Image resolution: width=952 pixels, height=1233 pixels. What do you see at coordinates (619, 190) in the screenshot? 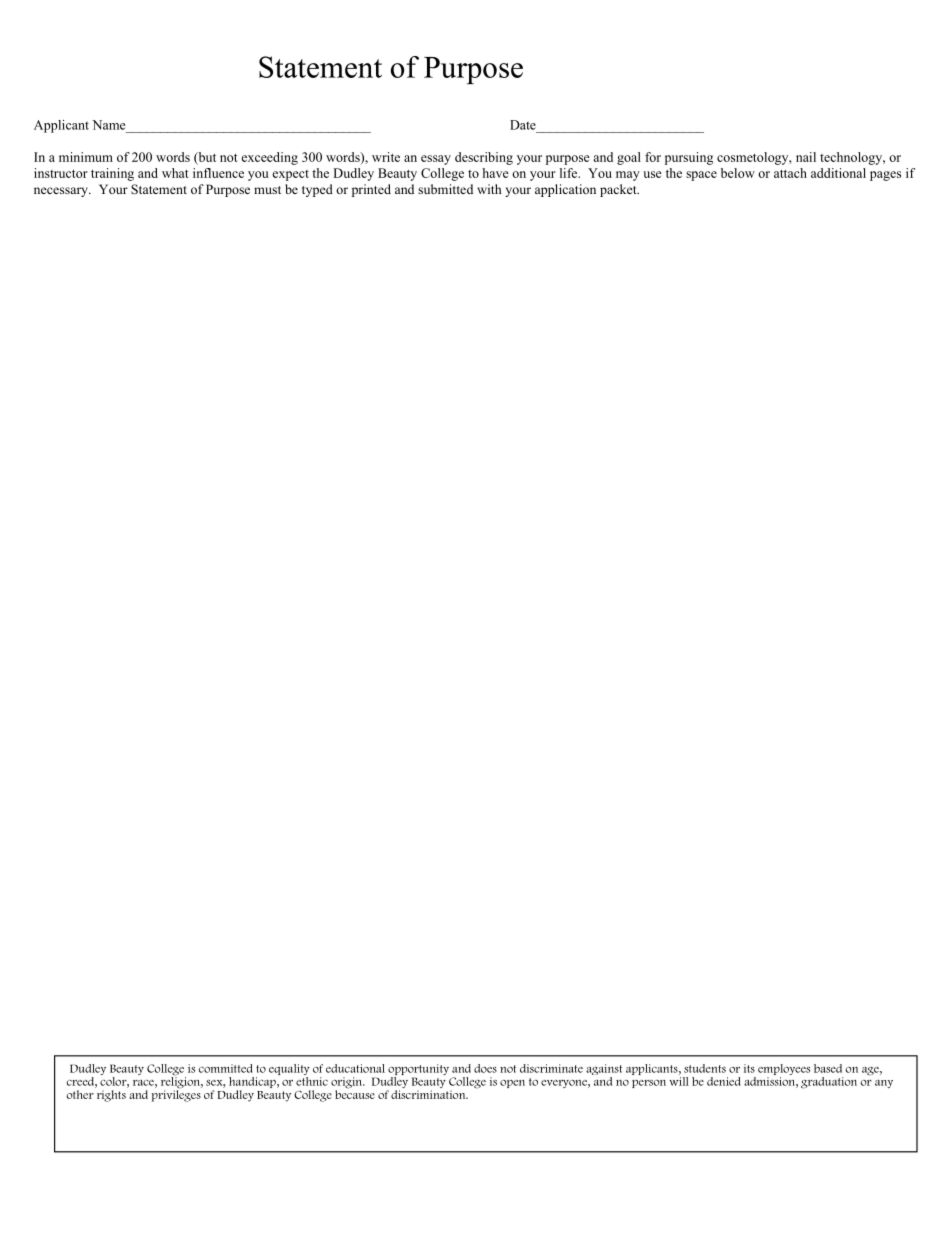
I see `packet` at bounding box center [619, 190].
